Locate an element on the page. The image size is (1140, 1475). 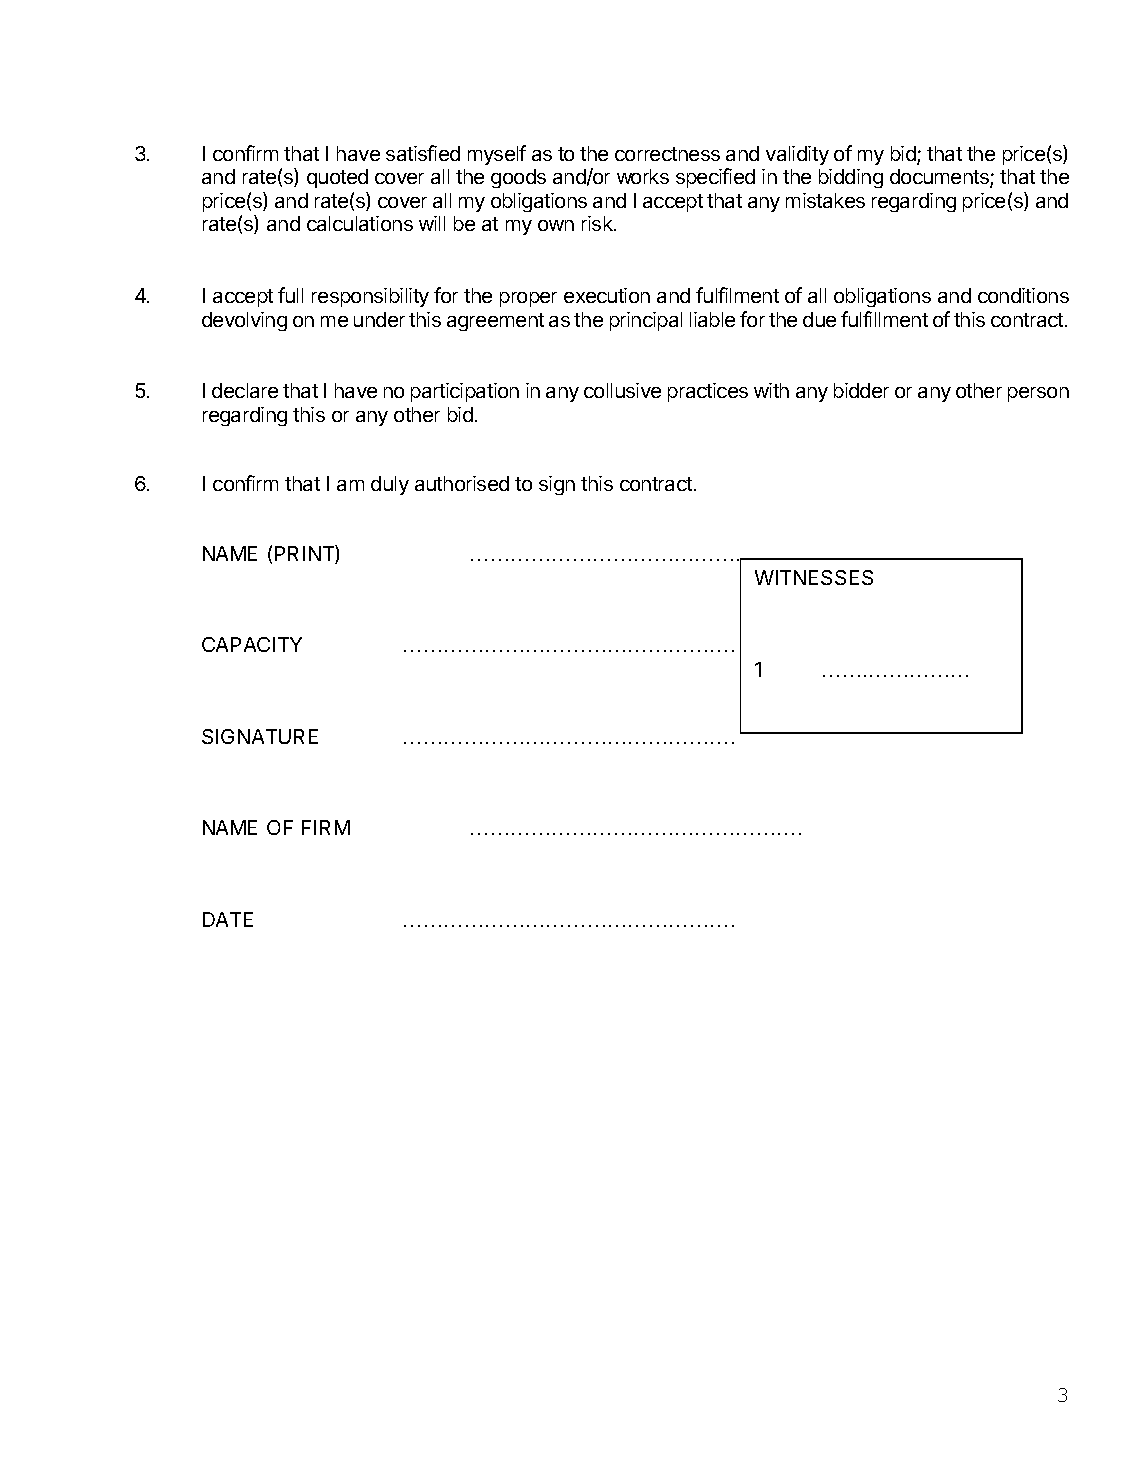
execution is located at coordinates (607, 295).
